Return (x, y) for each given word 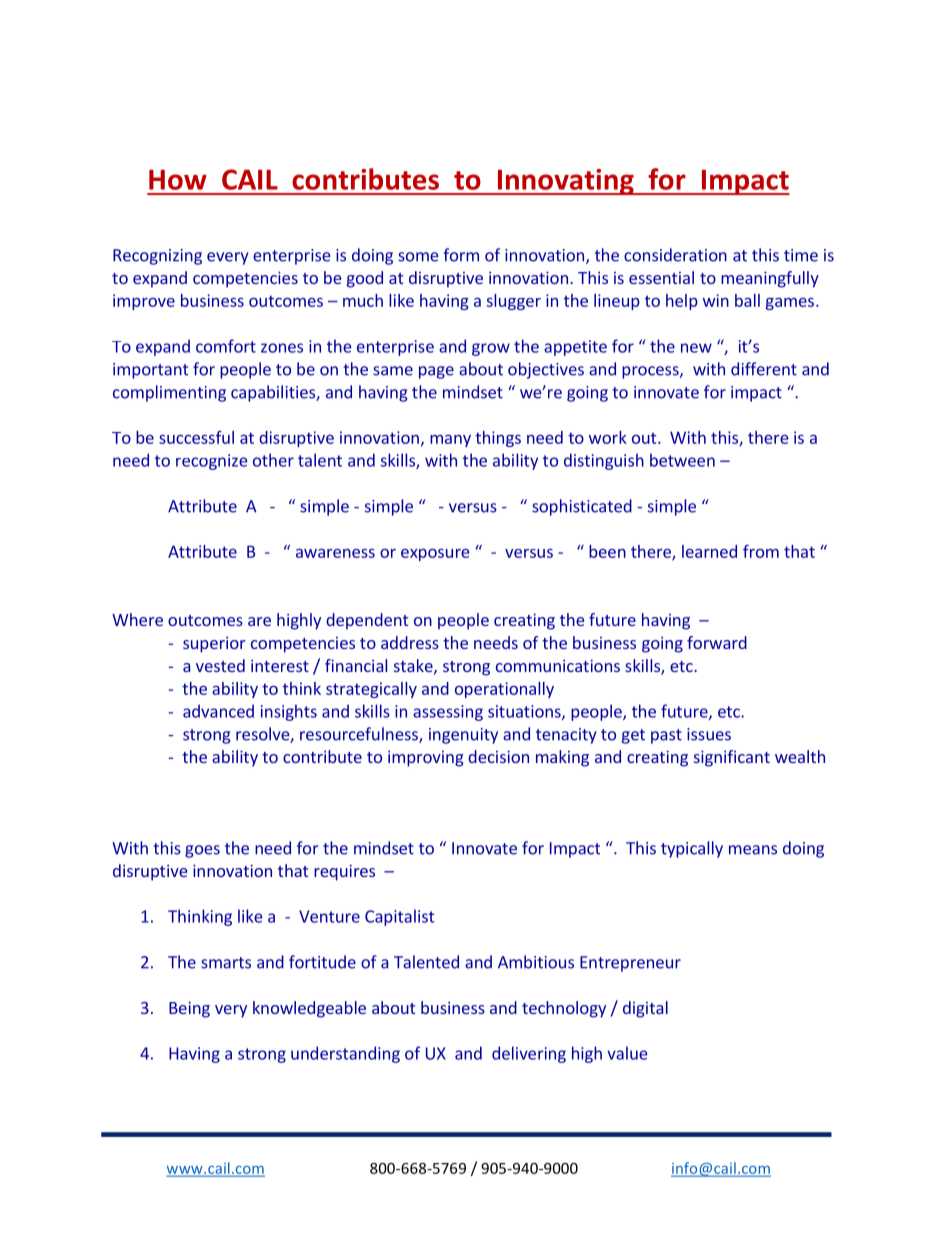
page (436, 372)
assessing (448, 713)
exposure (435, 555)
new (696, 348)
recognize (212, 462)
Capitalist (399, 917)
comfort (226, 346)
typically (692, 849)
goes (202, 851)
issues (709, 734)
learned (709, 551)
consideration (675, 255)
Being (189, 1009)
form (461, 255)
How (178, 179)
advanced (218, 711)
